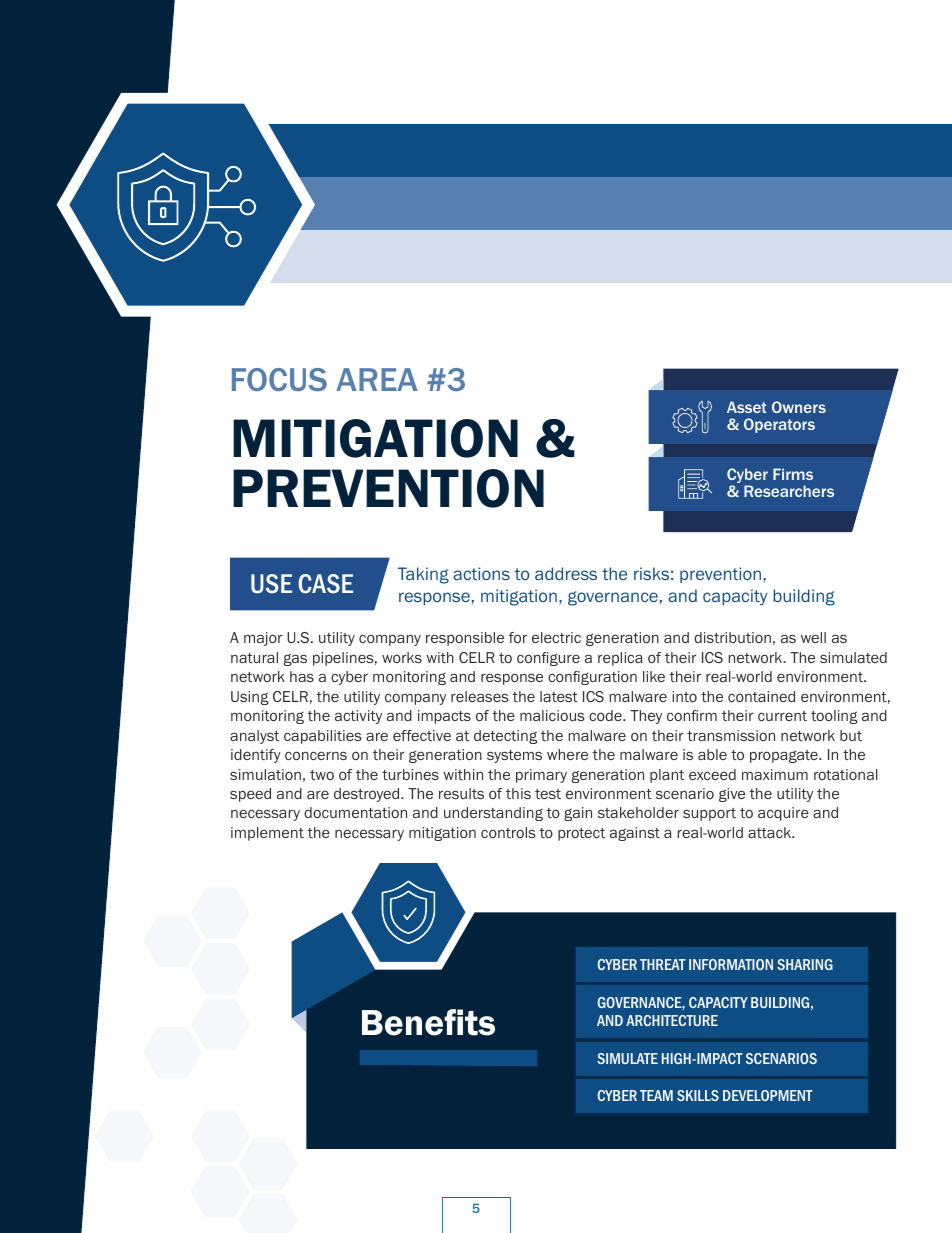 The height and width of the screenshot is (1233, 952). Describe the element at coordinates (805, 964) in the screenshot. I see `SHARING` at that location.
